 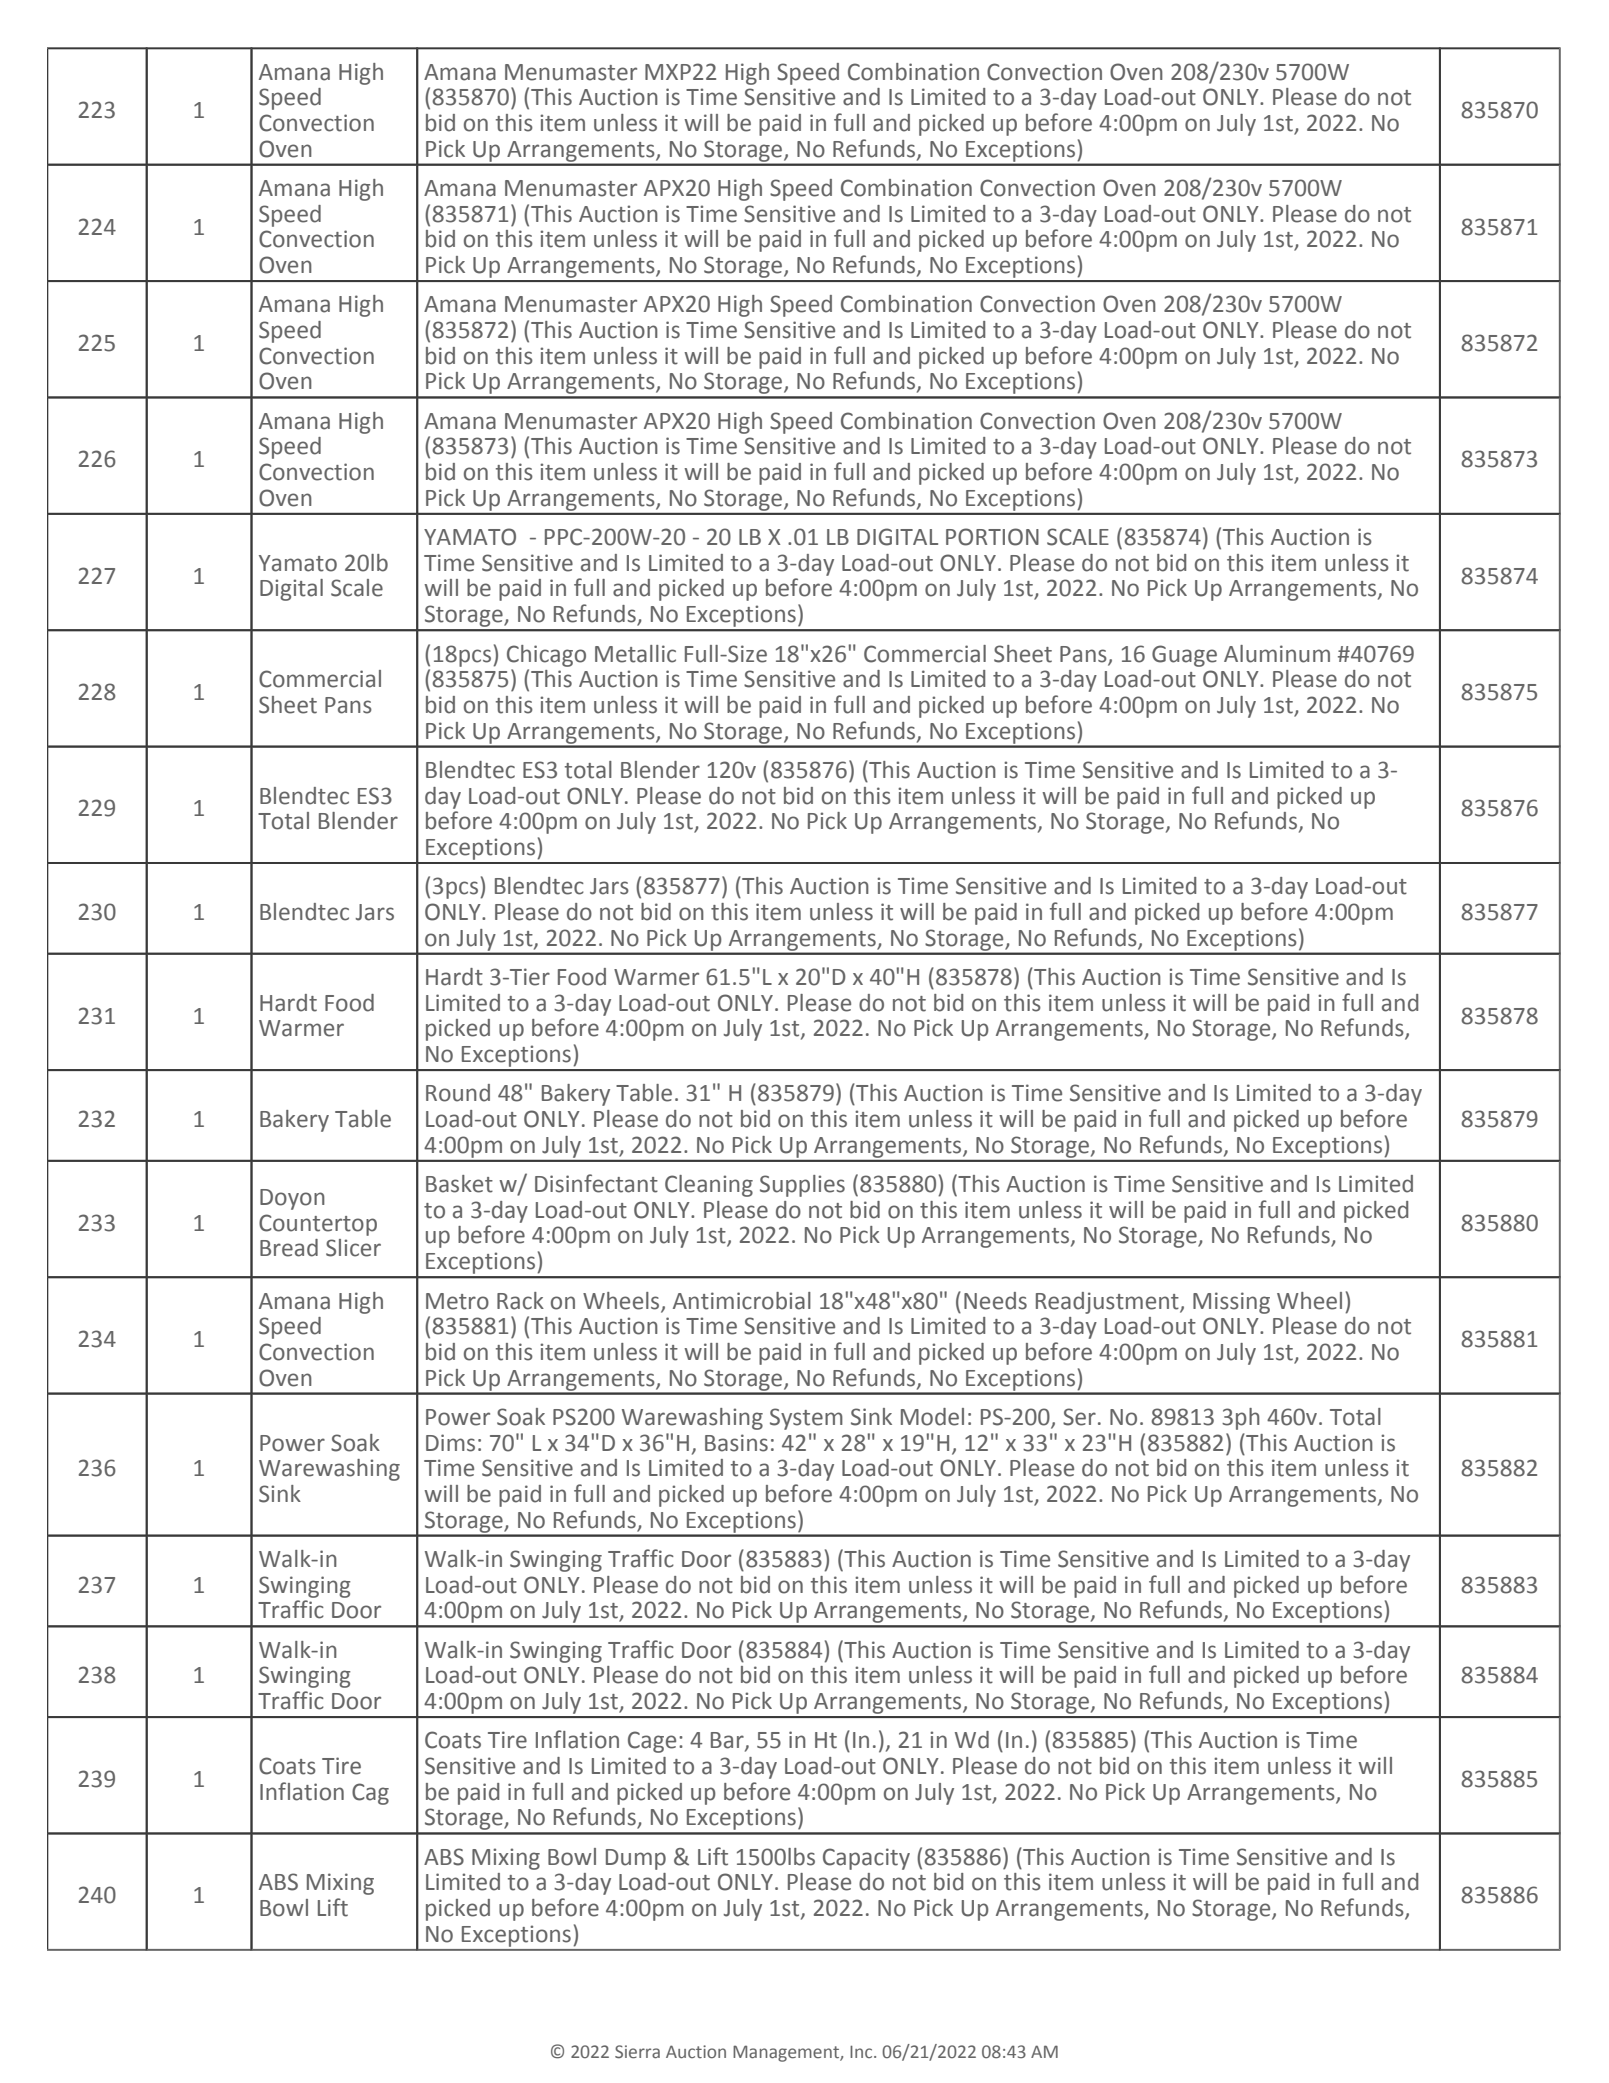 What do you see at coordinates (1108, 1303) in the screenshot?
I see `Readjustment` at bounding box center [1108, 1303].
